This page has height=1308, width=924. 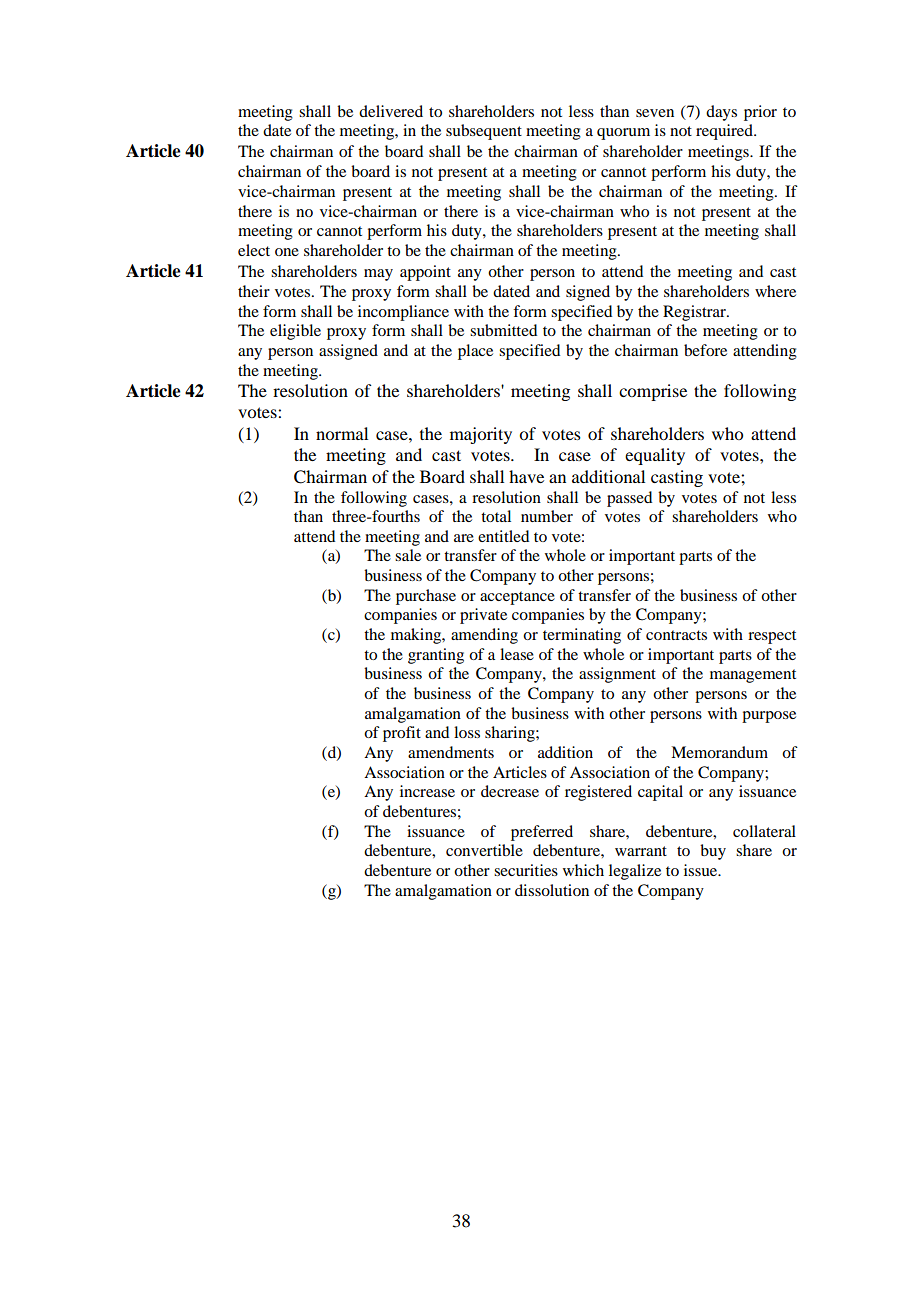 I want to click on increase, so click(x=427, y=791).
